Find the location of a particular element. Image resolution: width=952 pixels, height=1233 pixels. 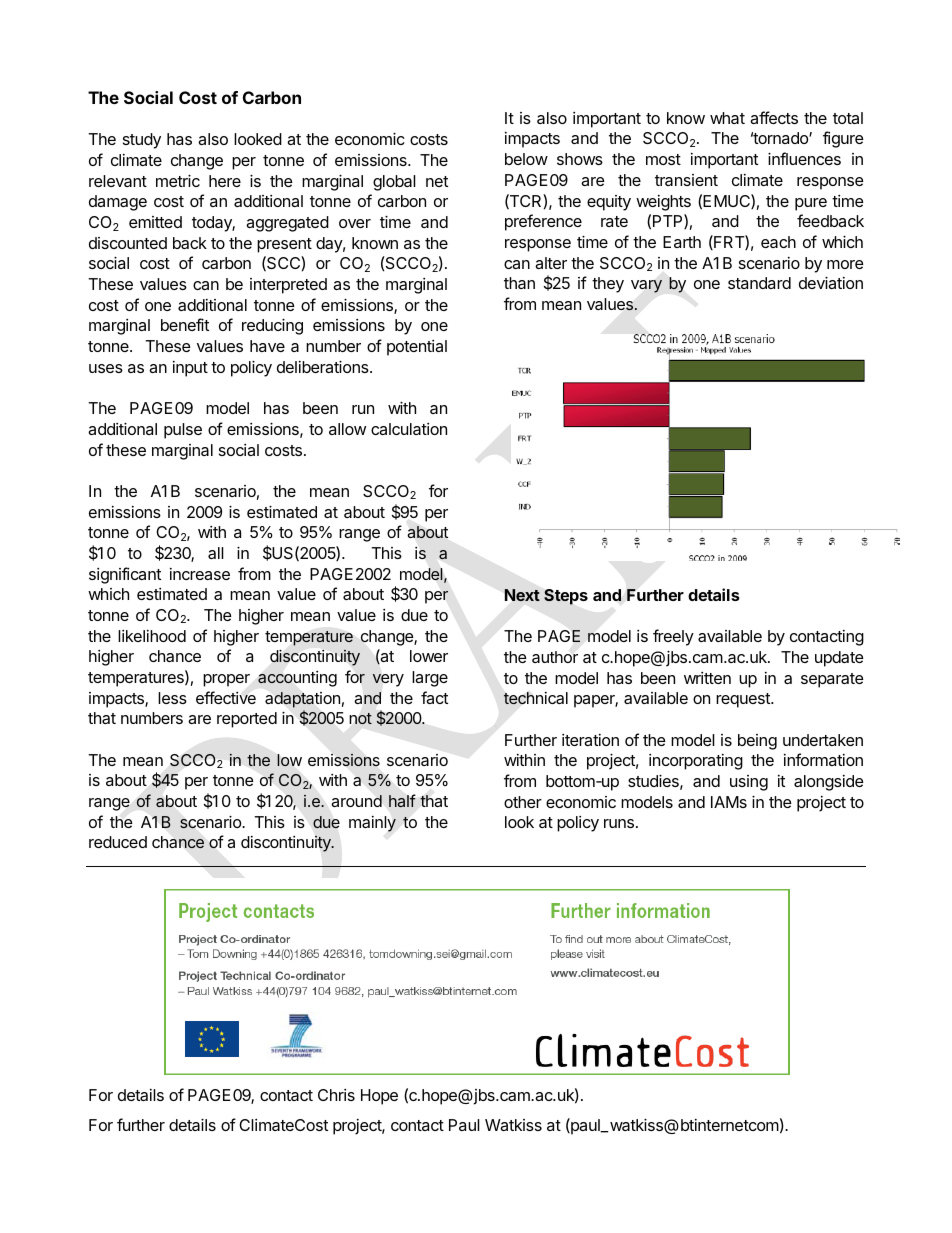

reported is located at coordinates (247, 720).
